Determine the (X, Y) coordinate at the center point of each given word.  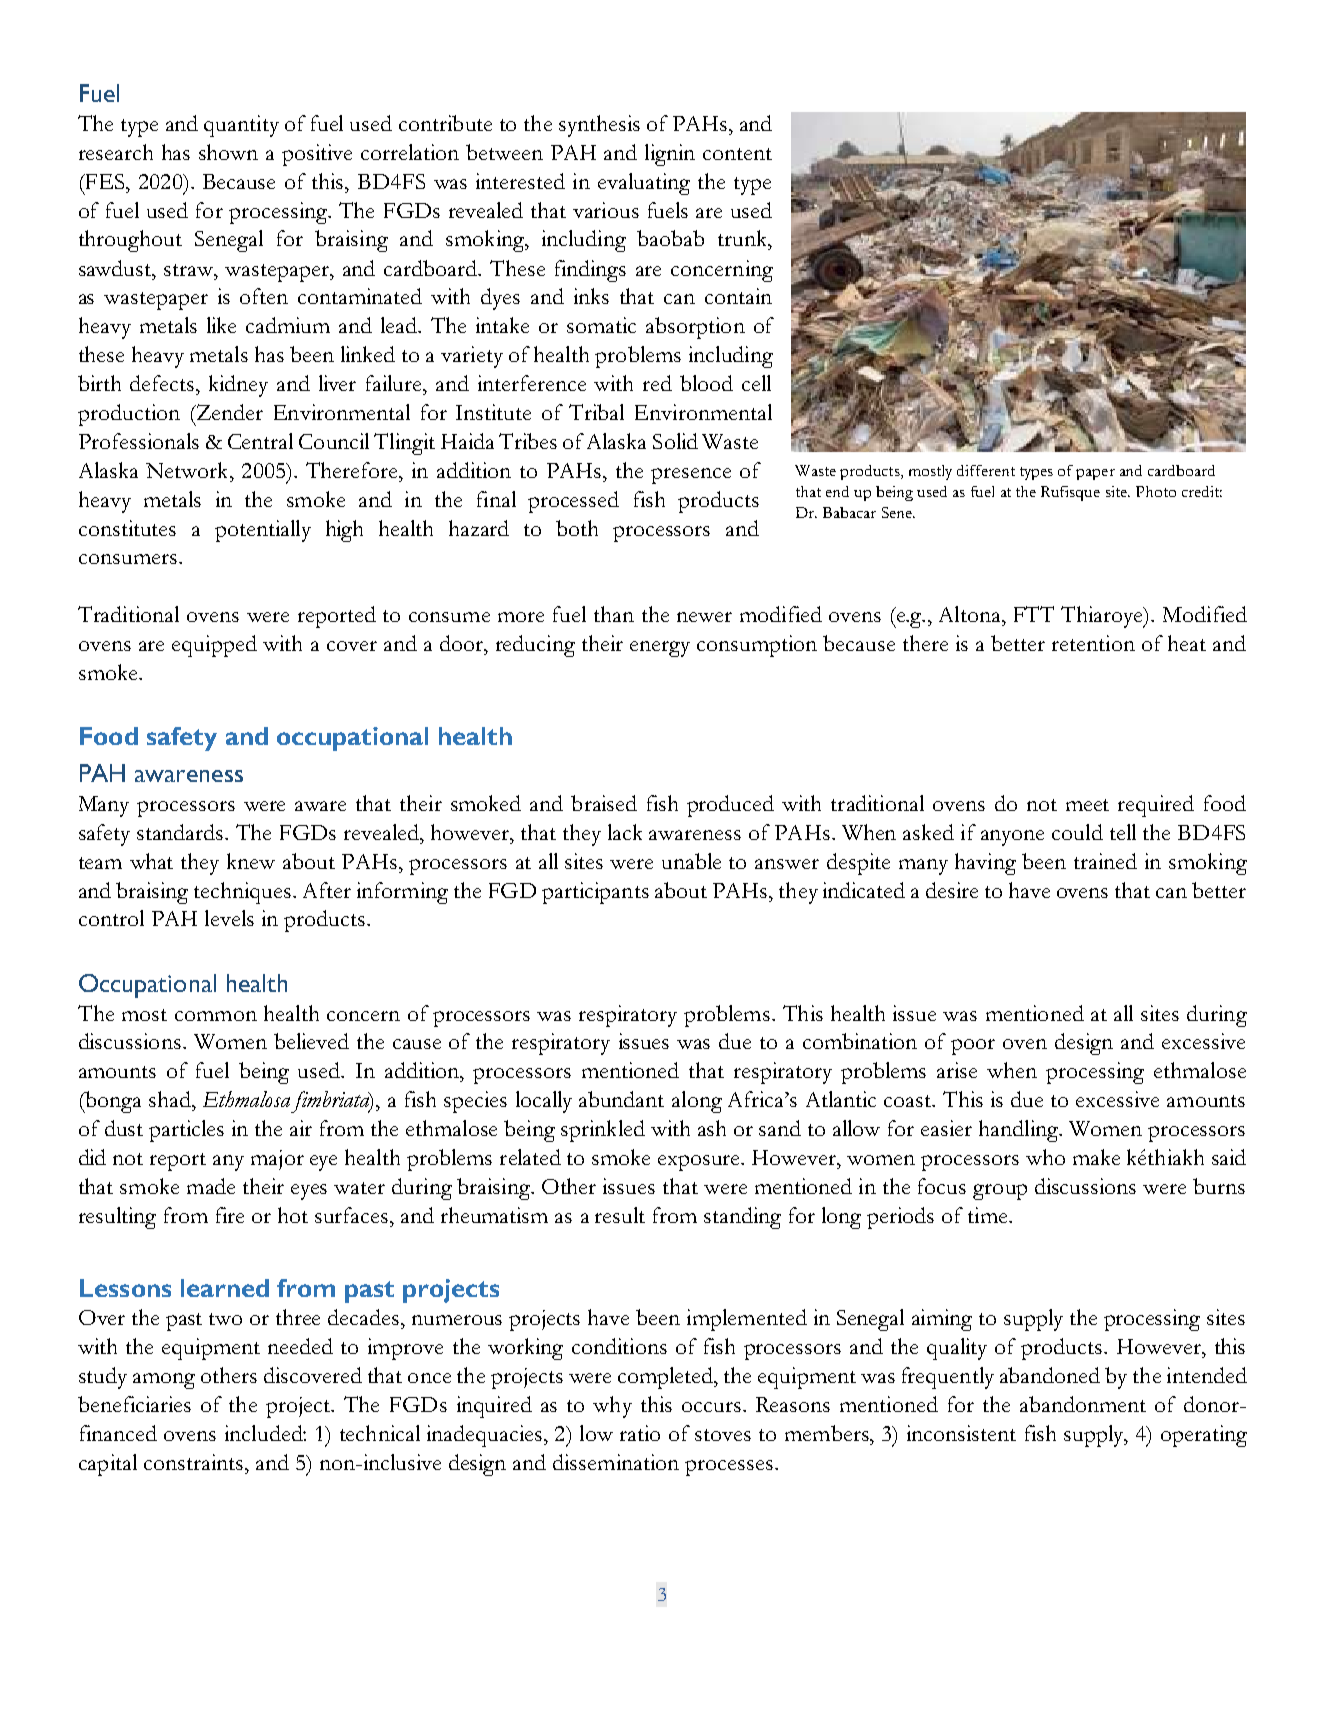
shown (228, 152)
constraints (193, 1462)
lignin (670, 155)
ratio (640, 1433)
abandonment (1083, 1404)
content (737, 154)
